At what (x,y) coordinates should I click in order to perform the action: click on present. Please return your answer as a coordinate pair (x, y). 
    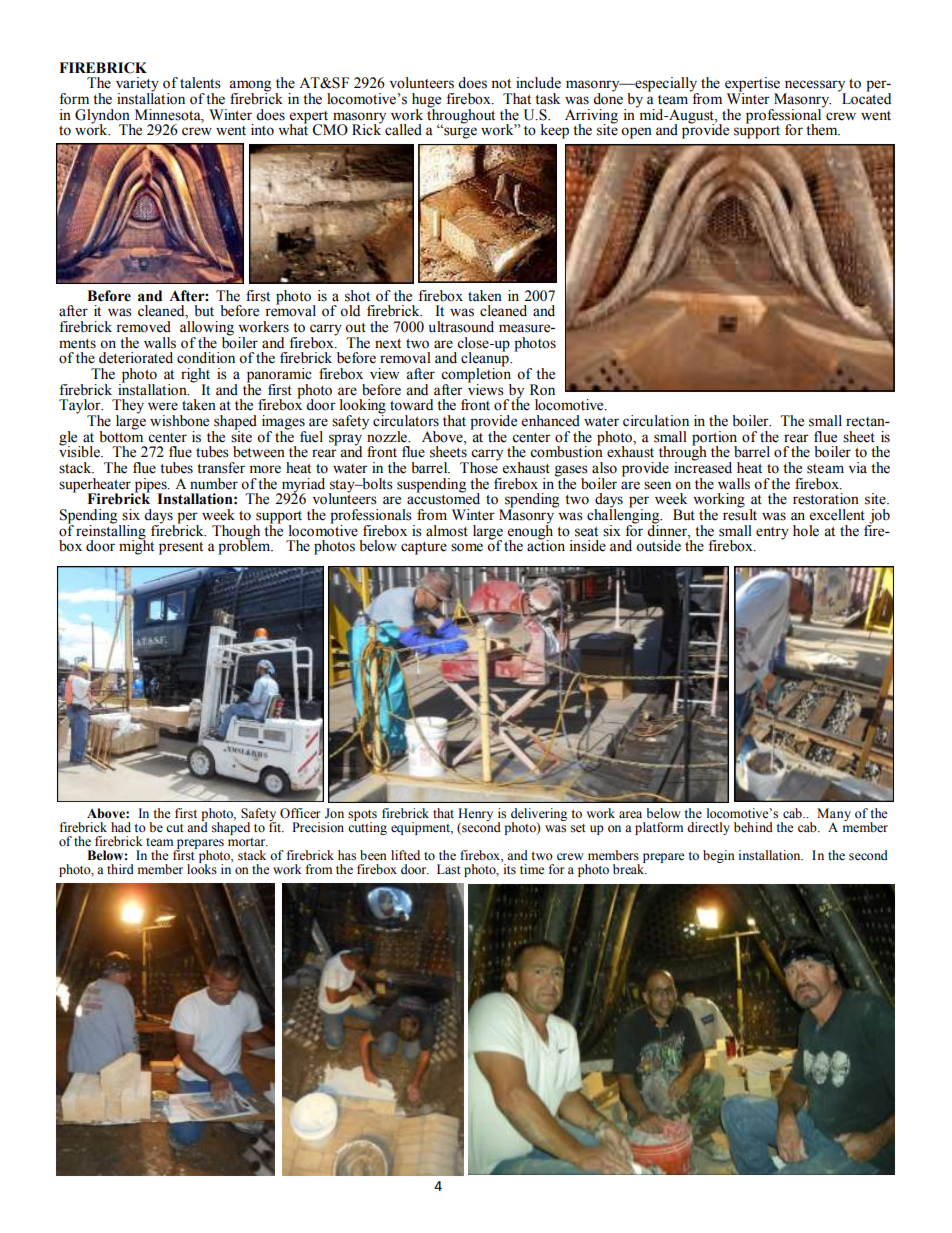
    Looking at the image, I should click on (181, 548).
